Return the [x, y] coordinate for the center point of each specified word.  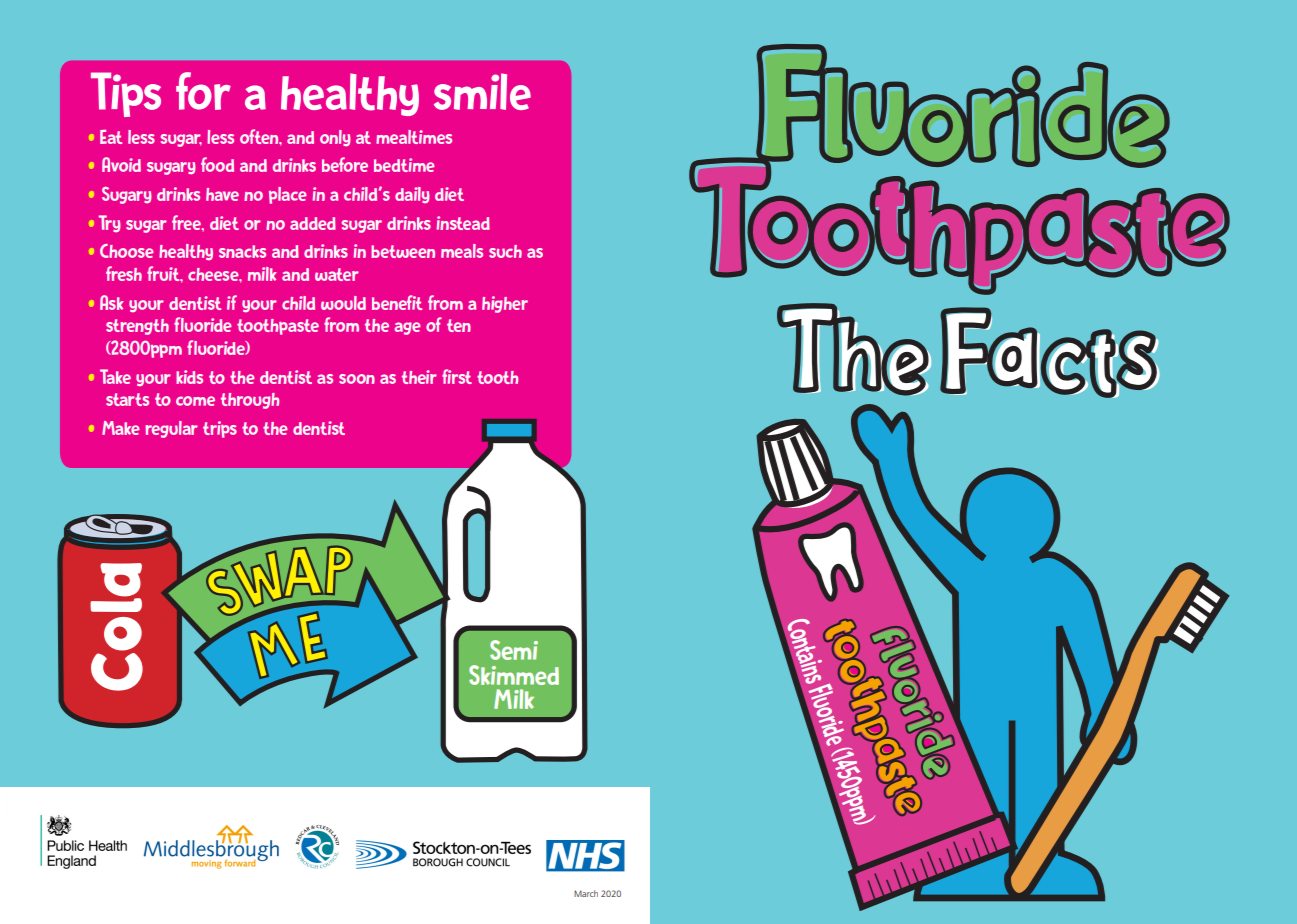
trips [220, 429]
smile [482, 91]
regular [171, 429]
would [343, 303]
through [250, 401]
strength [137, 327]
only [335, 138]
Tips [126, 94]
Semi [514, 650]
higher [505, 304]
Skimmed [514, 675]
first [457, 376]
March [586, 893]
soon [357, 379]
